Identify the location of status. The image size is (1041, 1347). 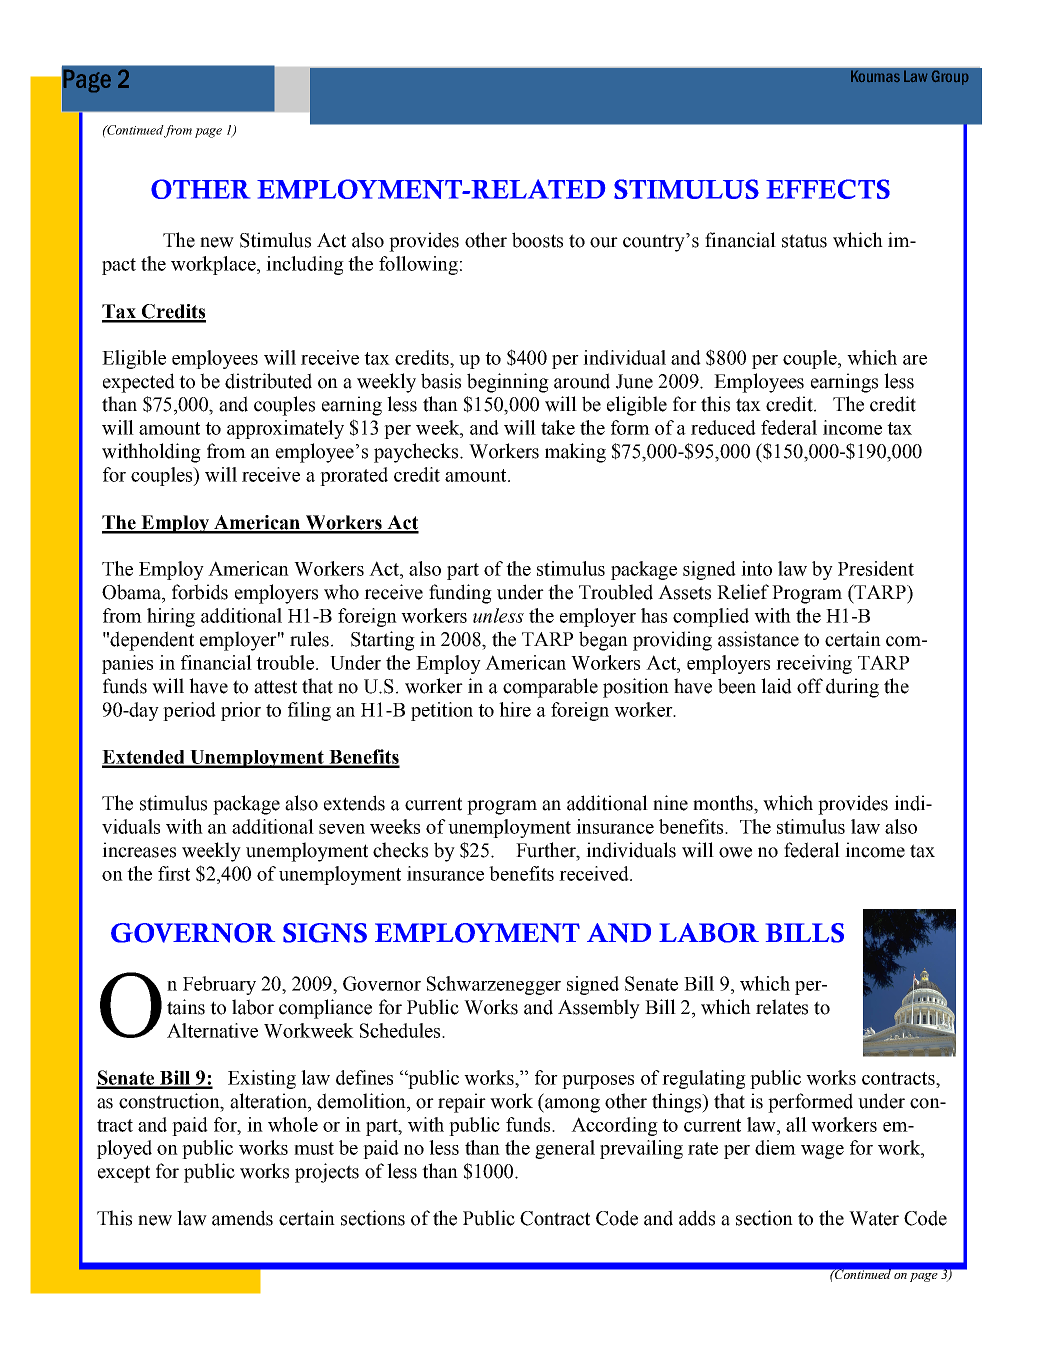
(804, 241).
